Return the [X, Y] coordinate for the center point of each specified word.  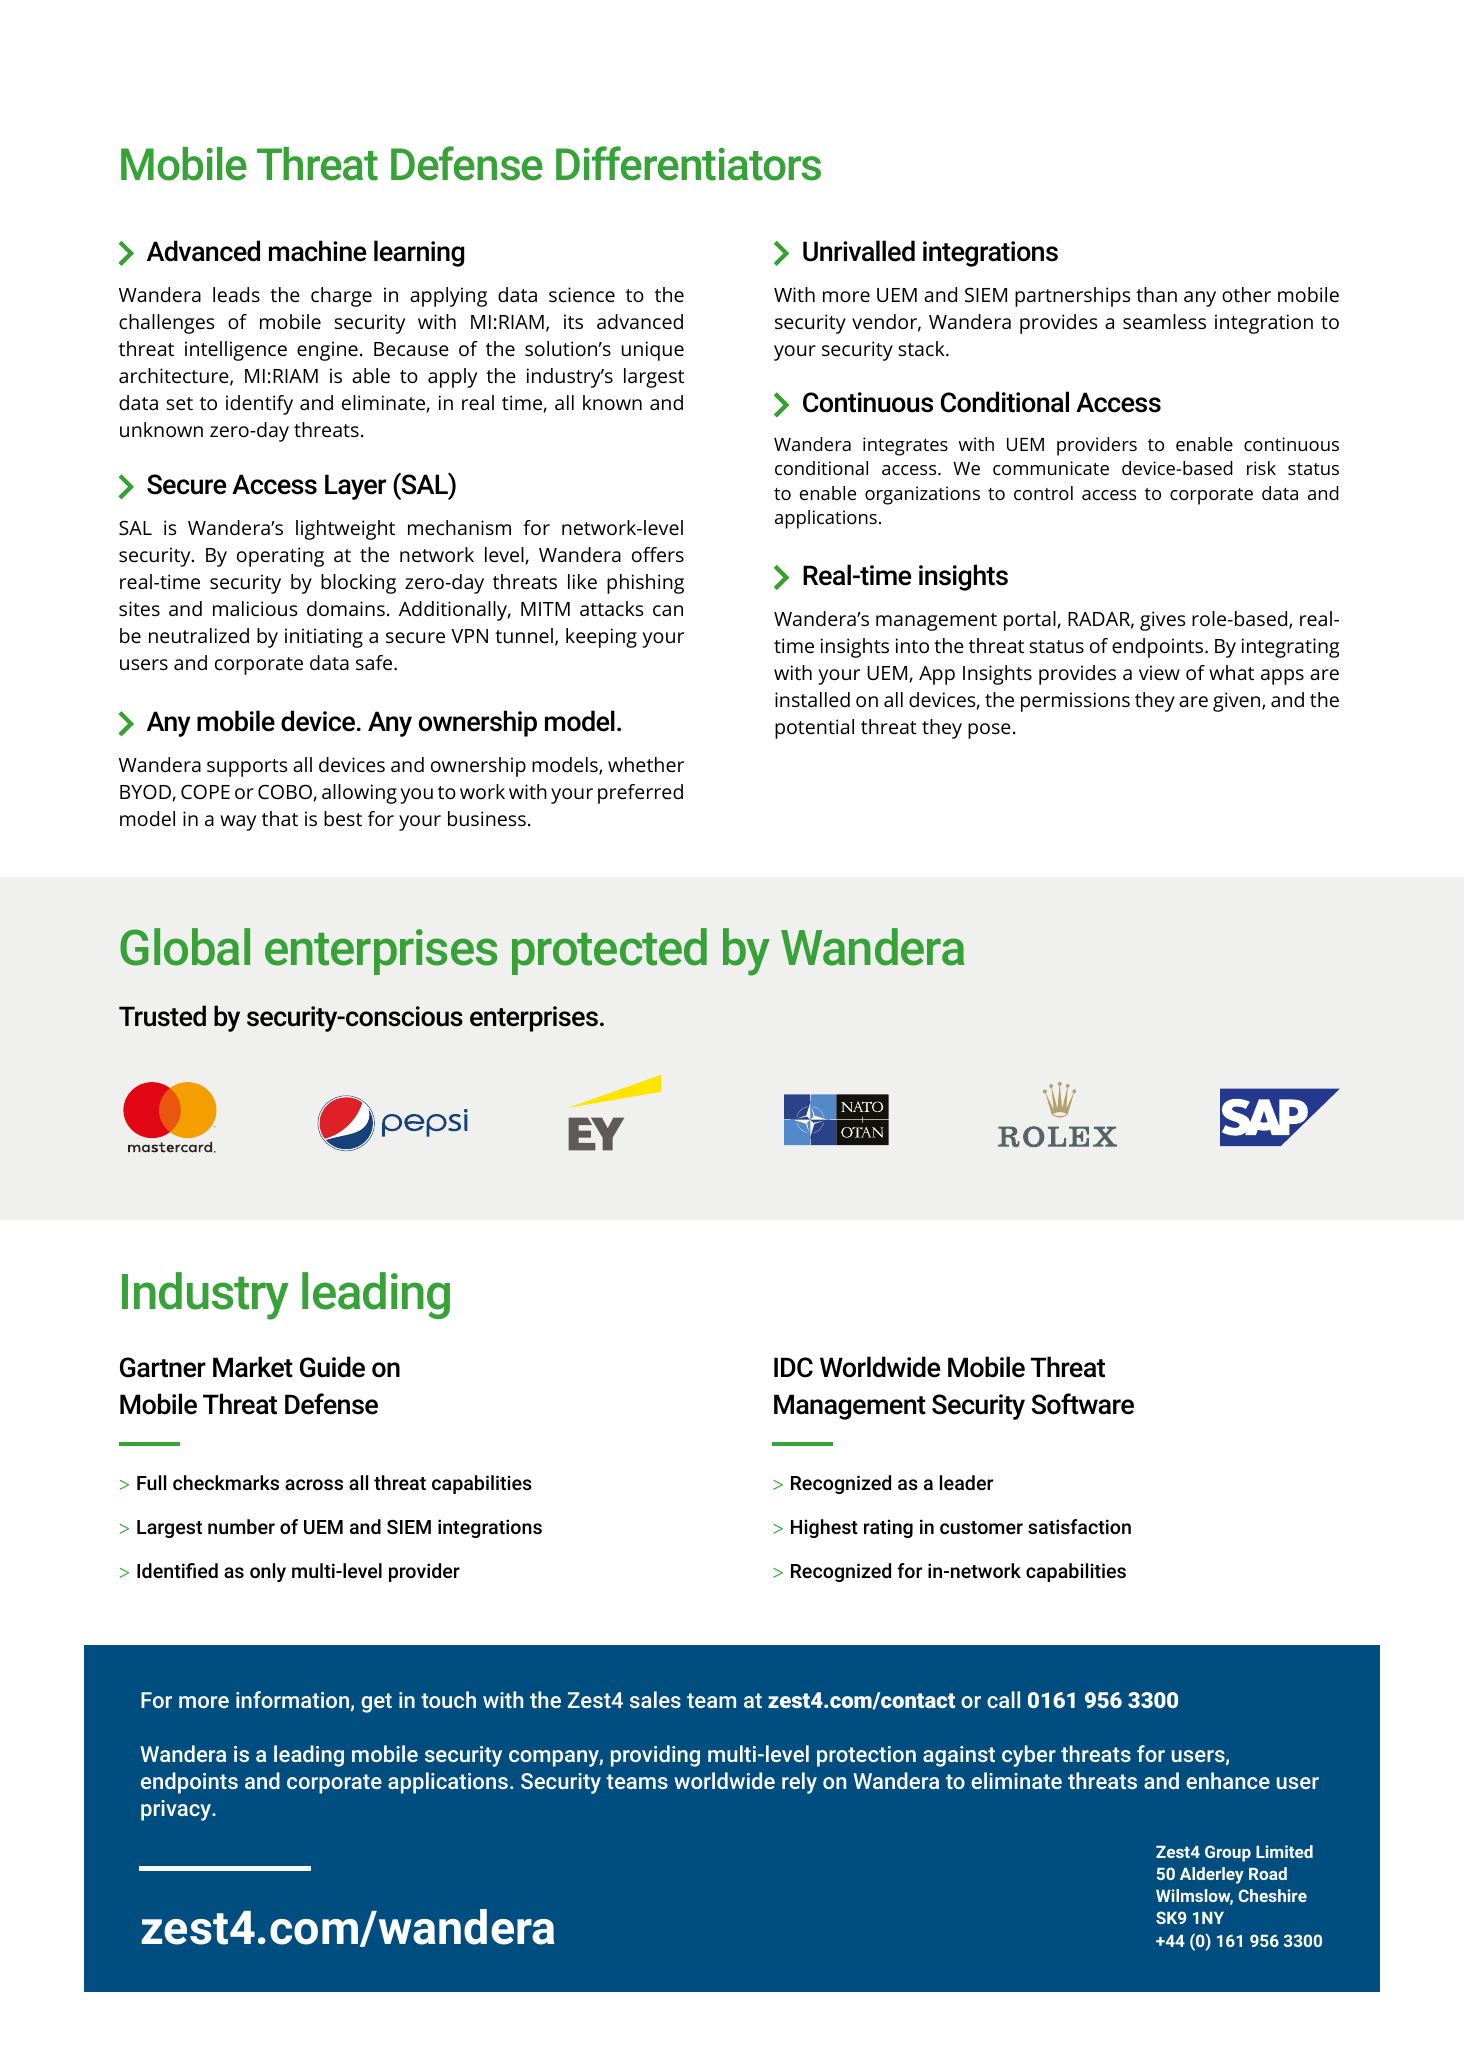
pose [989, 731]
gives [1162, 621]
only [268, 1572]
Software [1083, 1404]
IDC [793, 1367]
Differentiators [688, 163]
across [314, 1484]
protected [609, 951]
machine [317, 251]
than [1156, 294]
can [668, 610]
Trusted [162, 1016]
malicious [255, 608]
